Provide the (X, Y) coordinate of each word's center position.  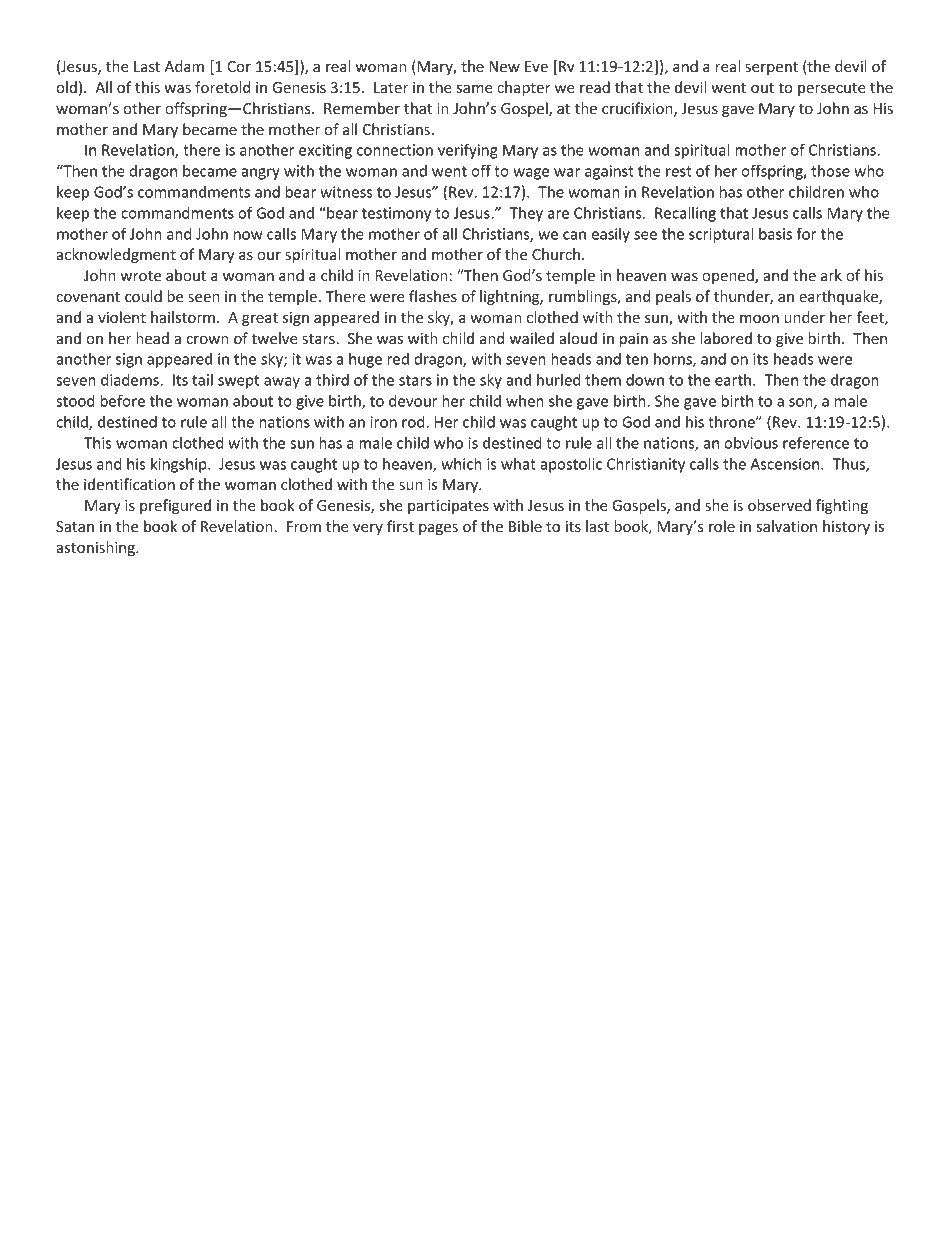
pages (438, 529)
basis (775, 234)
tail (202, 380)
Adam (184, 66)
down (645, 380)
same (475, 89)
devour (413, 401)
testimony (396, 214)
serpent (771, 68)
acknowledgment (116, 255)
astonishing (97, 548)
